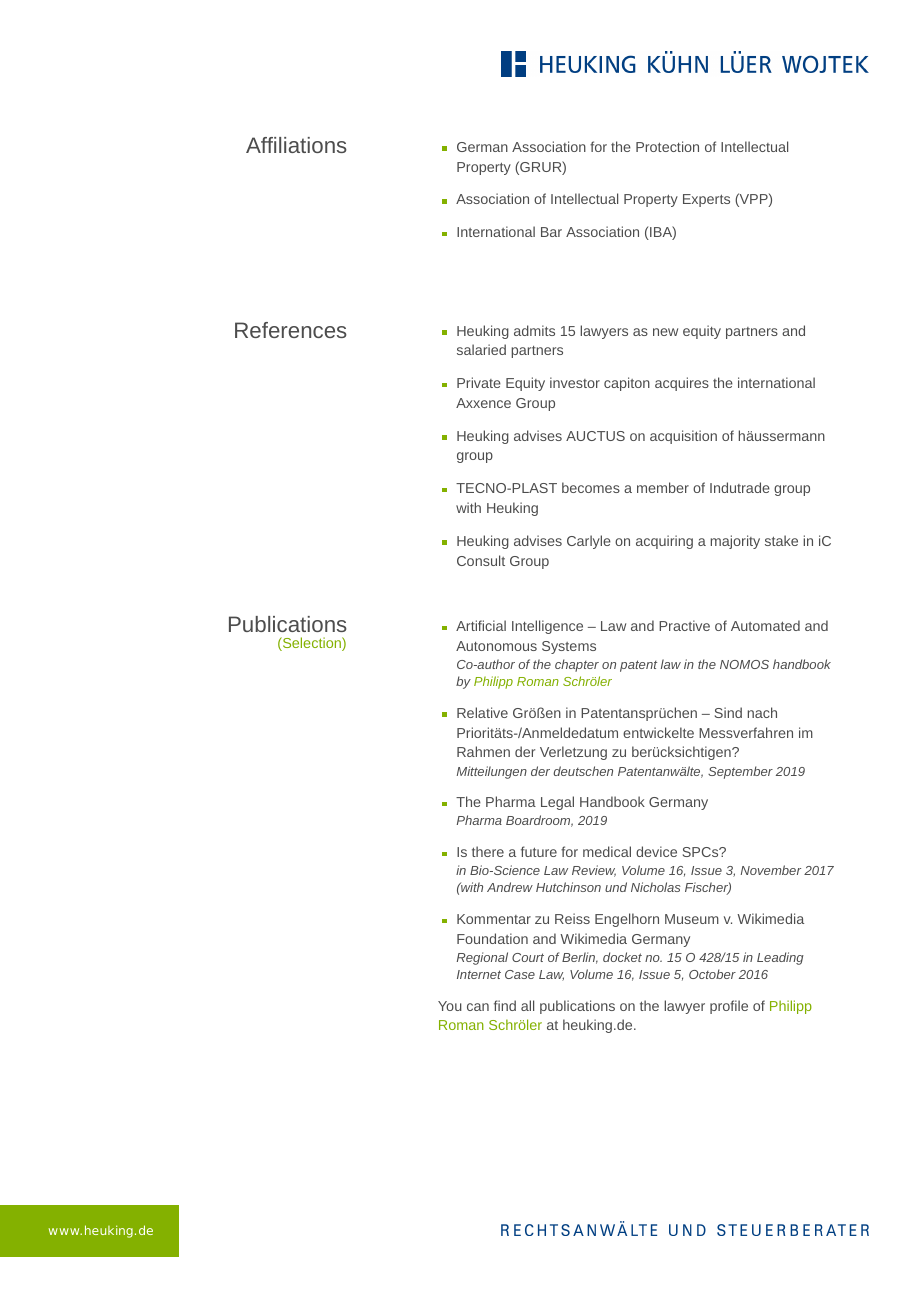 The width and height of the page is (924, 1308). I want to click on Bar, so click(551, 232).
